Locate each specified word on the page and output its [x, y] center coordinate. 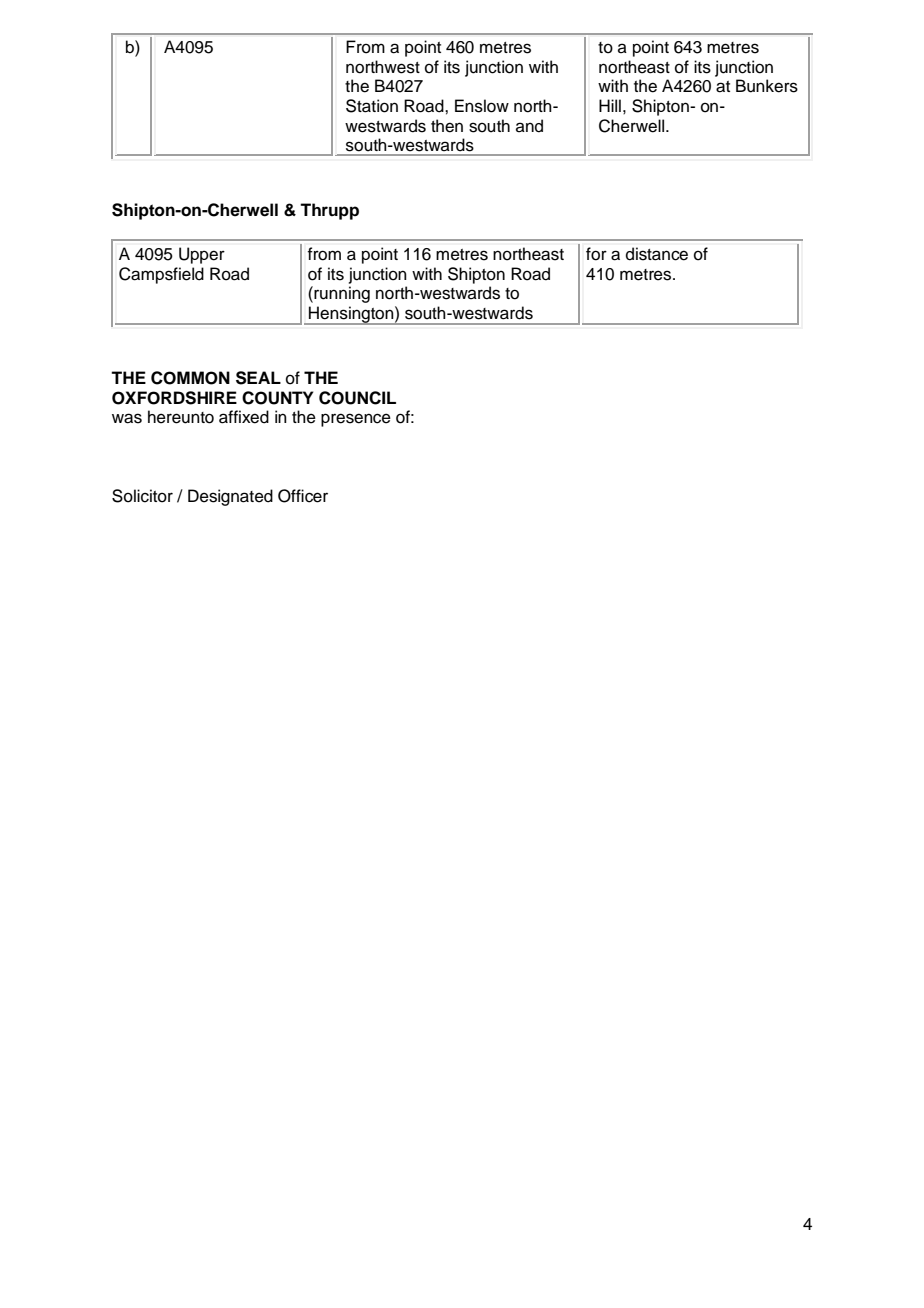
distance [657, 254]
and [529, 126]
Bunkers [767, 86]
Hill [610, 105]
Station [372, 106]
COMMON [190, 378]
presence [356, 420]
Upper [202, 255]
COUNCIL [357, 398]
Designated [230, 497]
